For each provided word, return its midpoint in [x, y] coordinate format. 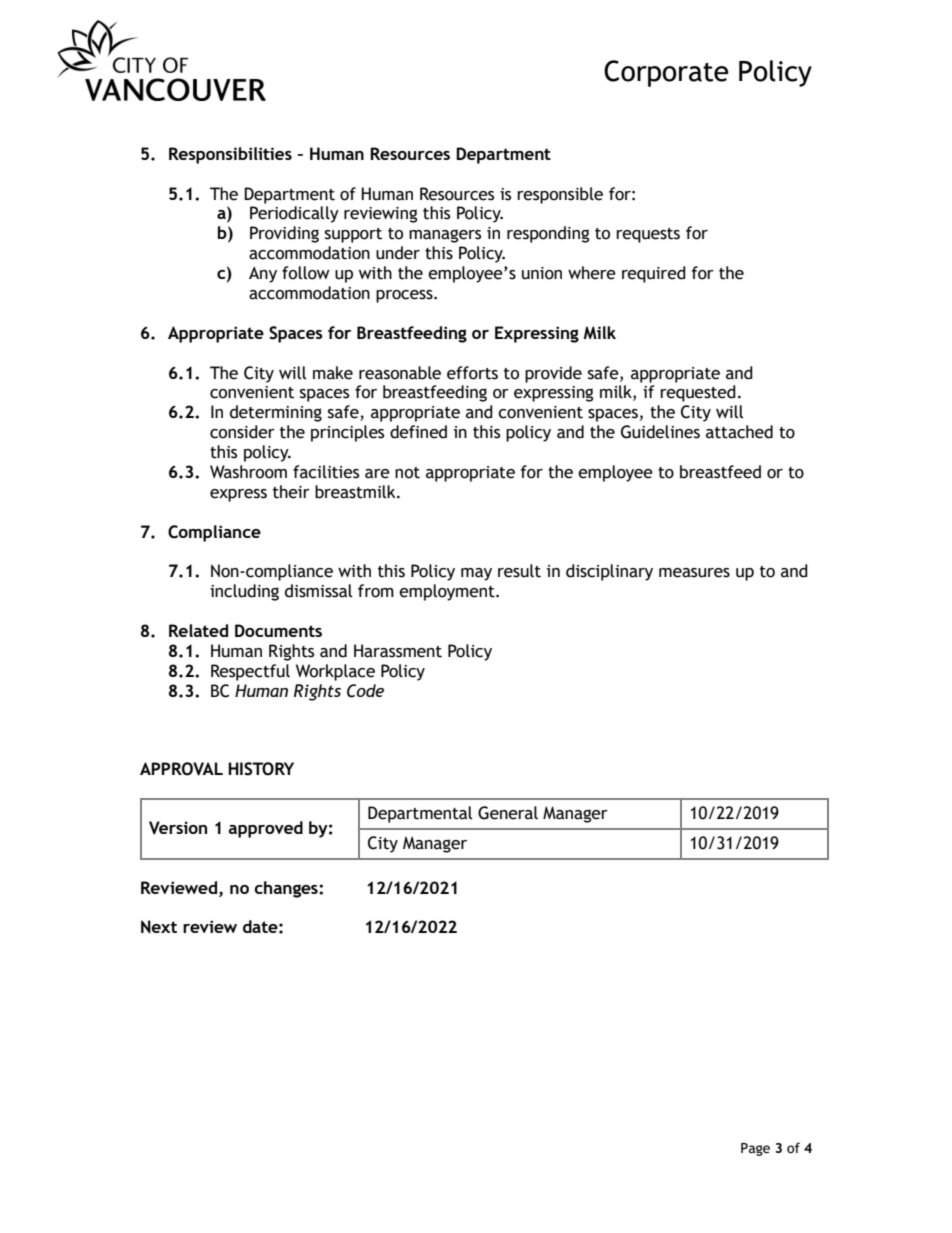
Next [159, 927]
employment [448, 592]
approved [265, 829]
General [508, 813]
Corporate [666, 73]
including [244, 592]
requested [698, 393]
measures [694, 573]
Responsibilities [230, 155]
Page [755, 1149]
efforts [472, 373]
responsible [560, 195]
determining [276, 413]
